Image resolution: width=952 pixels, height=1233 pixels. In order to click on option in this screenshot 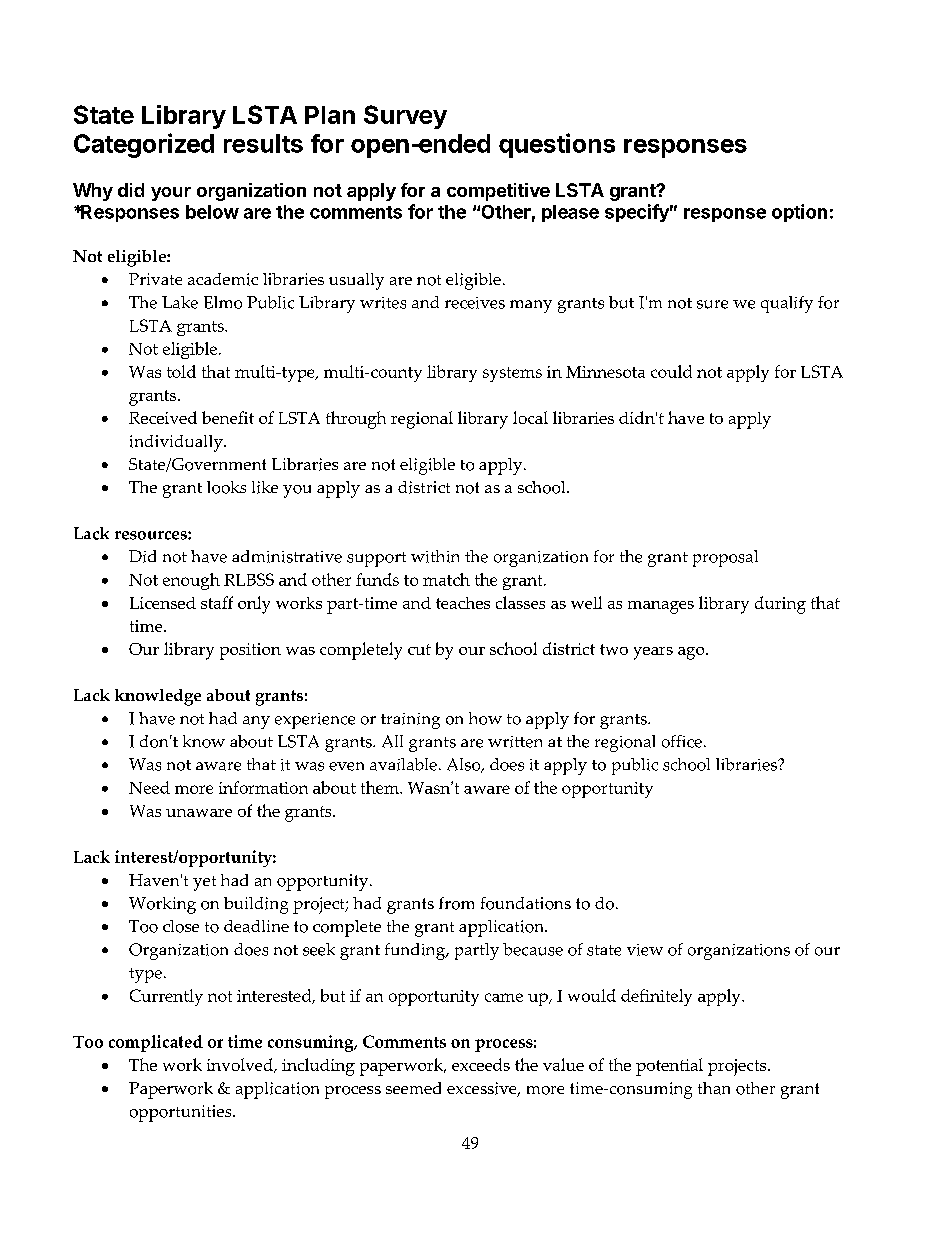, I will do `click(799, 213)`.
